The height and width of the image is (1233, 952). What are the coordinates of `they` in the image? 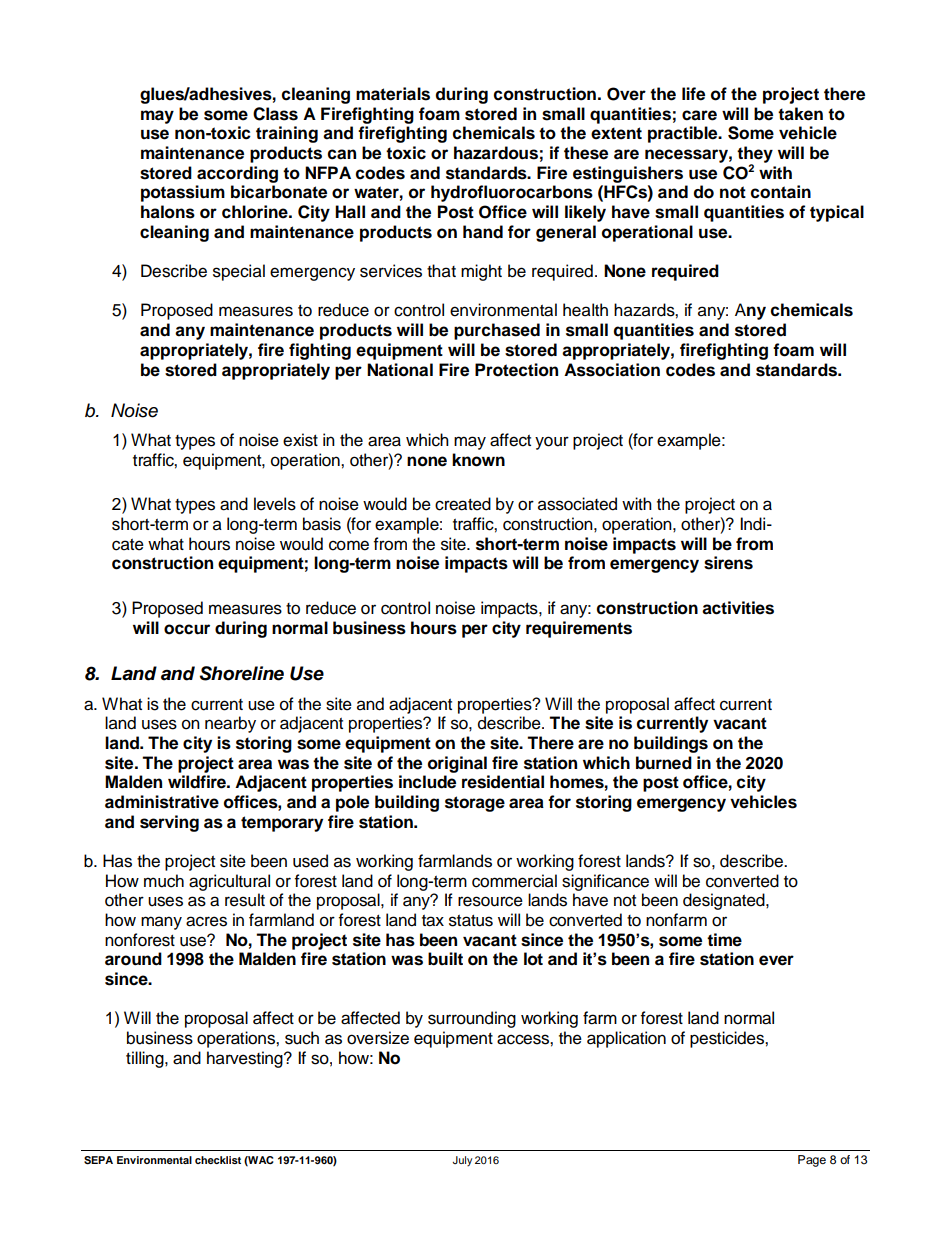 It's located at (755, 155).
